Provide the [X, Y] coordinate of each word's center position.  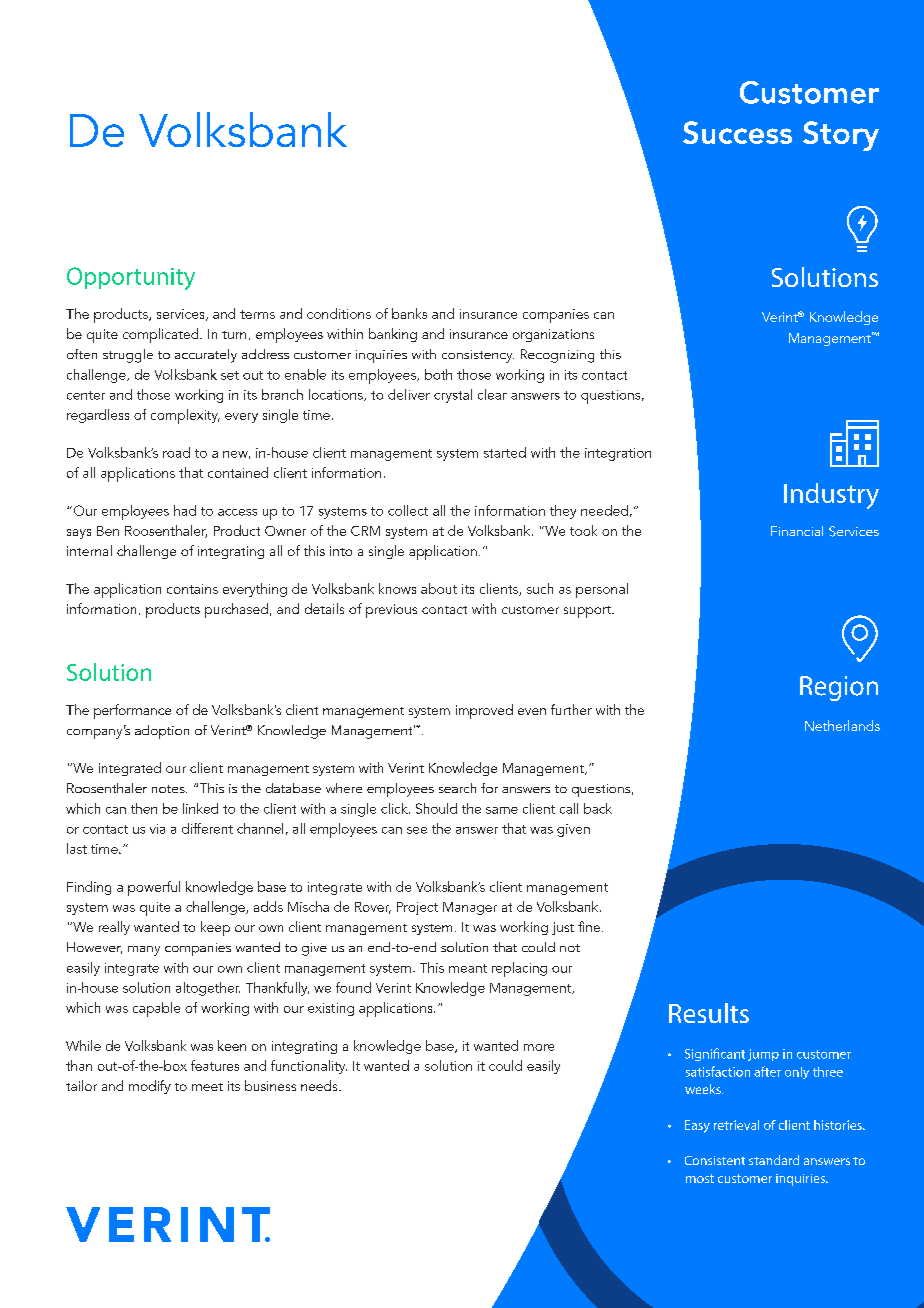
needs [320, 1085]
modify [150, 1087]
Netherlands [842, 725]
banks [409, 313]
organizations [553, 335]
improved [484, 711]
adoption [162, 732]
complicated [162, 335]
